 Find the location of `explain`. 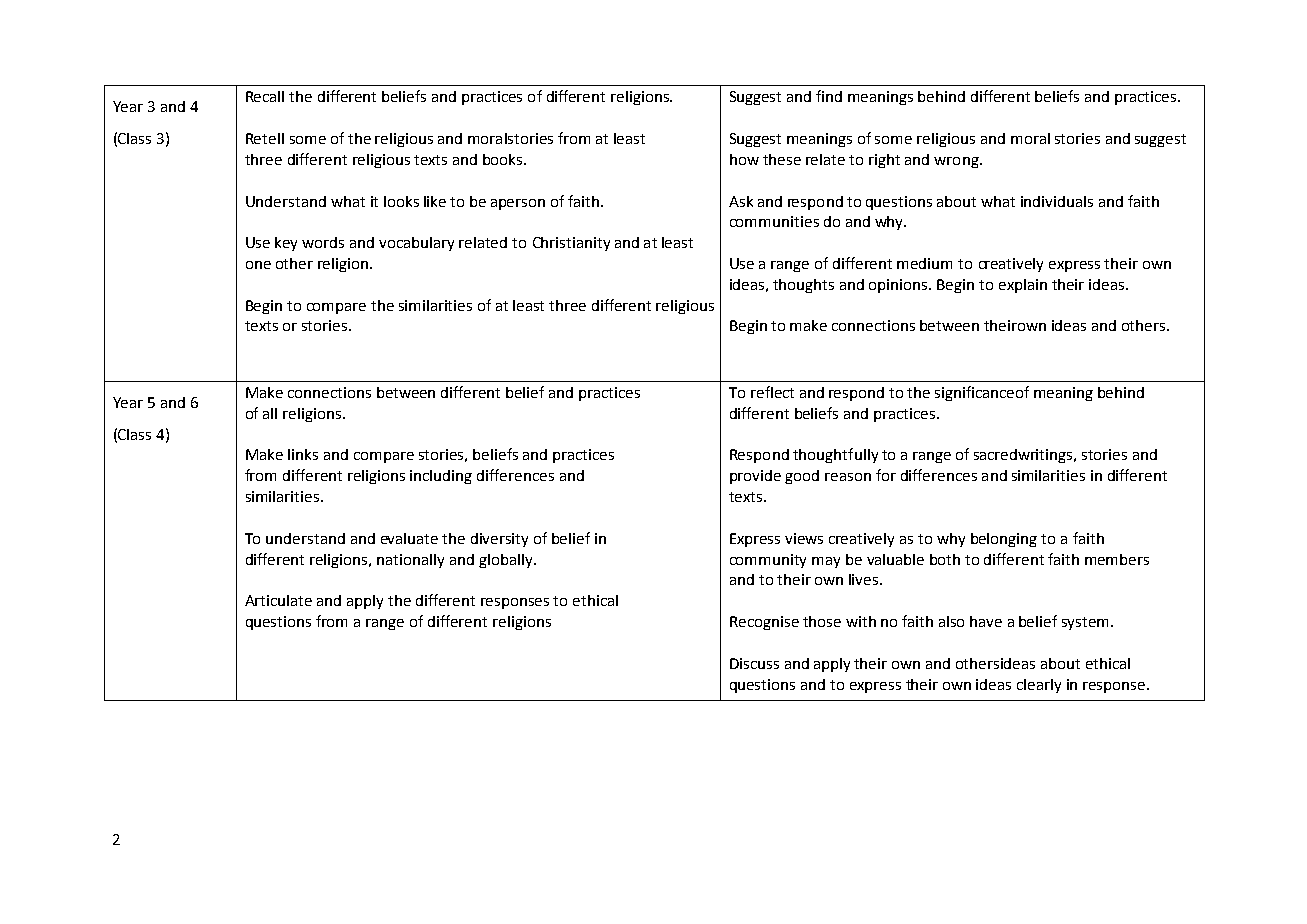

explain is located at coordinates (1023, 286).
